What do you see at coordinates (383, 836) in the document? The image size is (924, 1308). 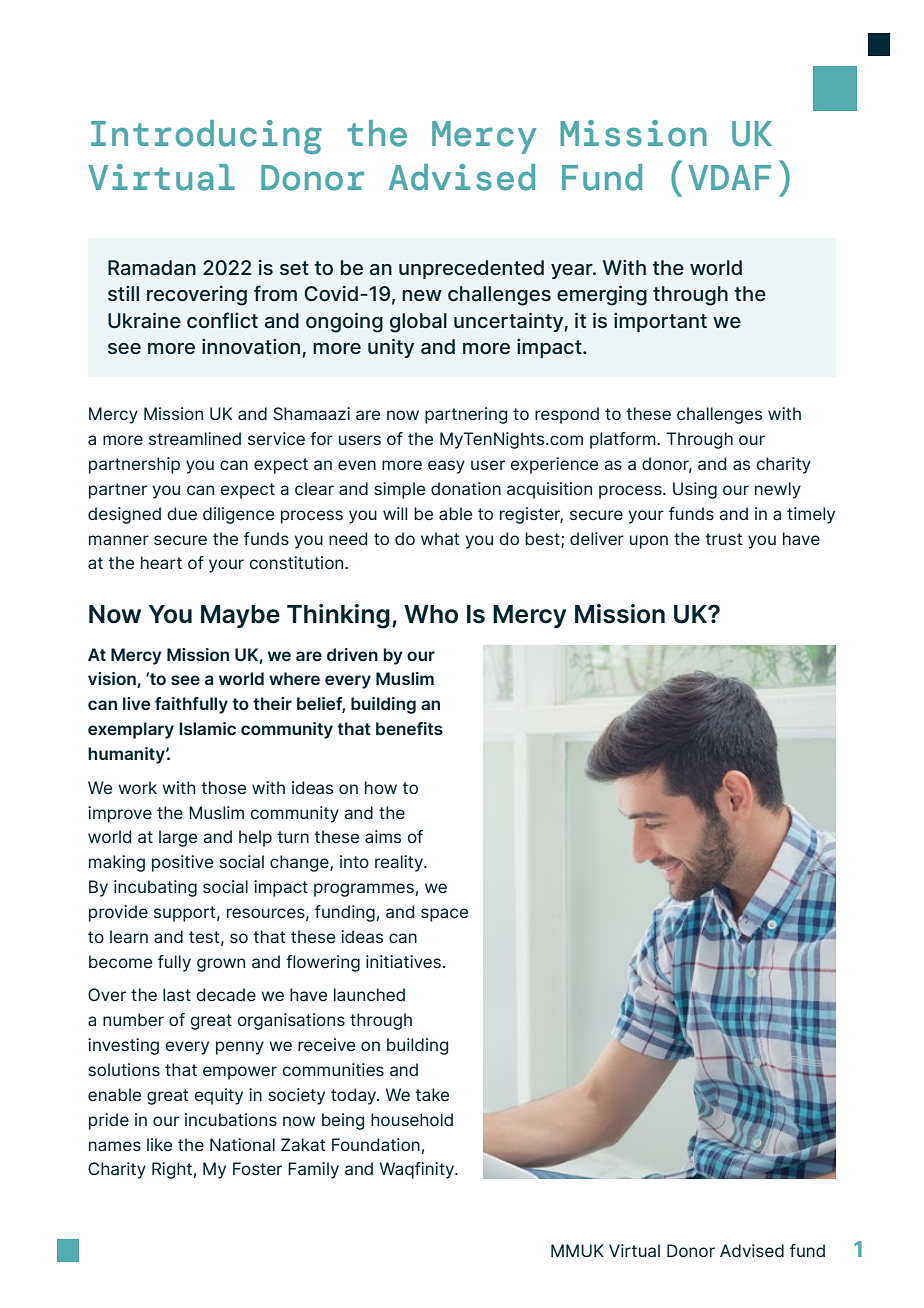 I see `aims` at bounding box center [383, 836].
